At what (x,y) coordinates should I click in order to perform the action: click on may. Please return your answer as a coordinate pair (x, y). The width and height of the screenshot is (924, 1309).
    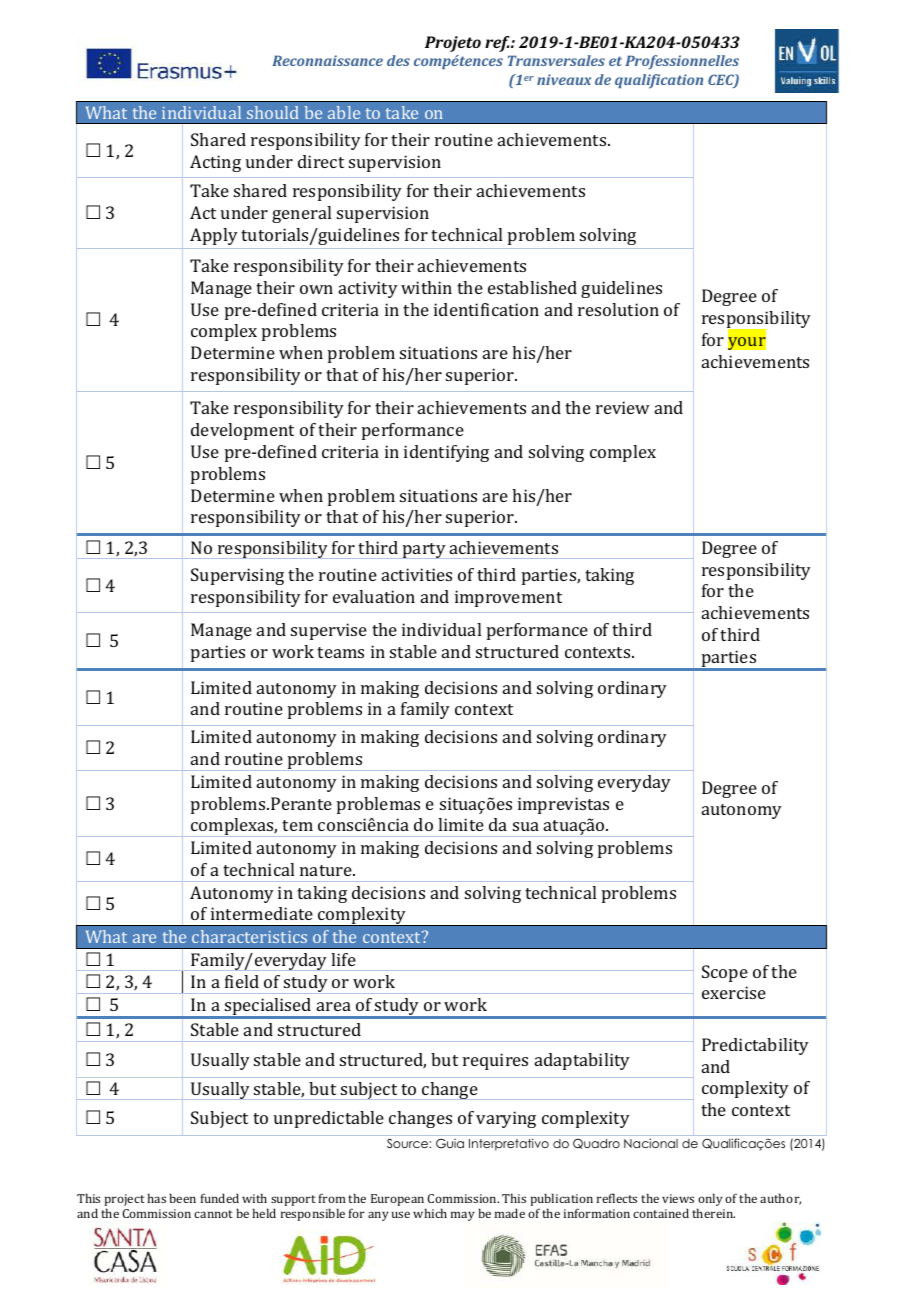
    Looking at the image, I should click on (463, 1216).
